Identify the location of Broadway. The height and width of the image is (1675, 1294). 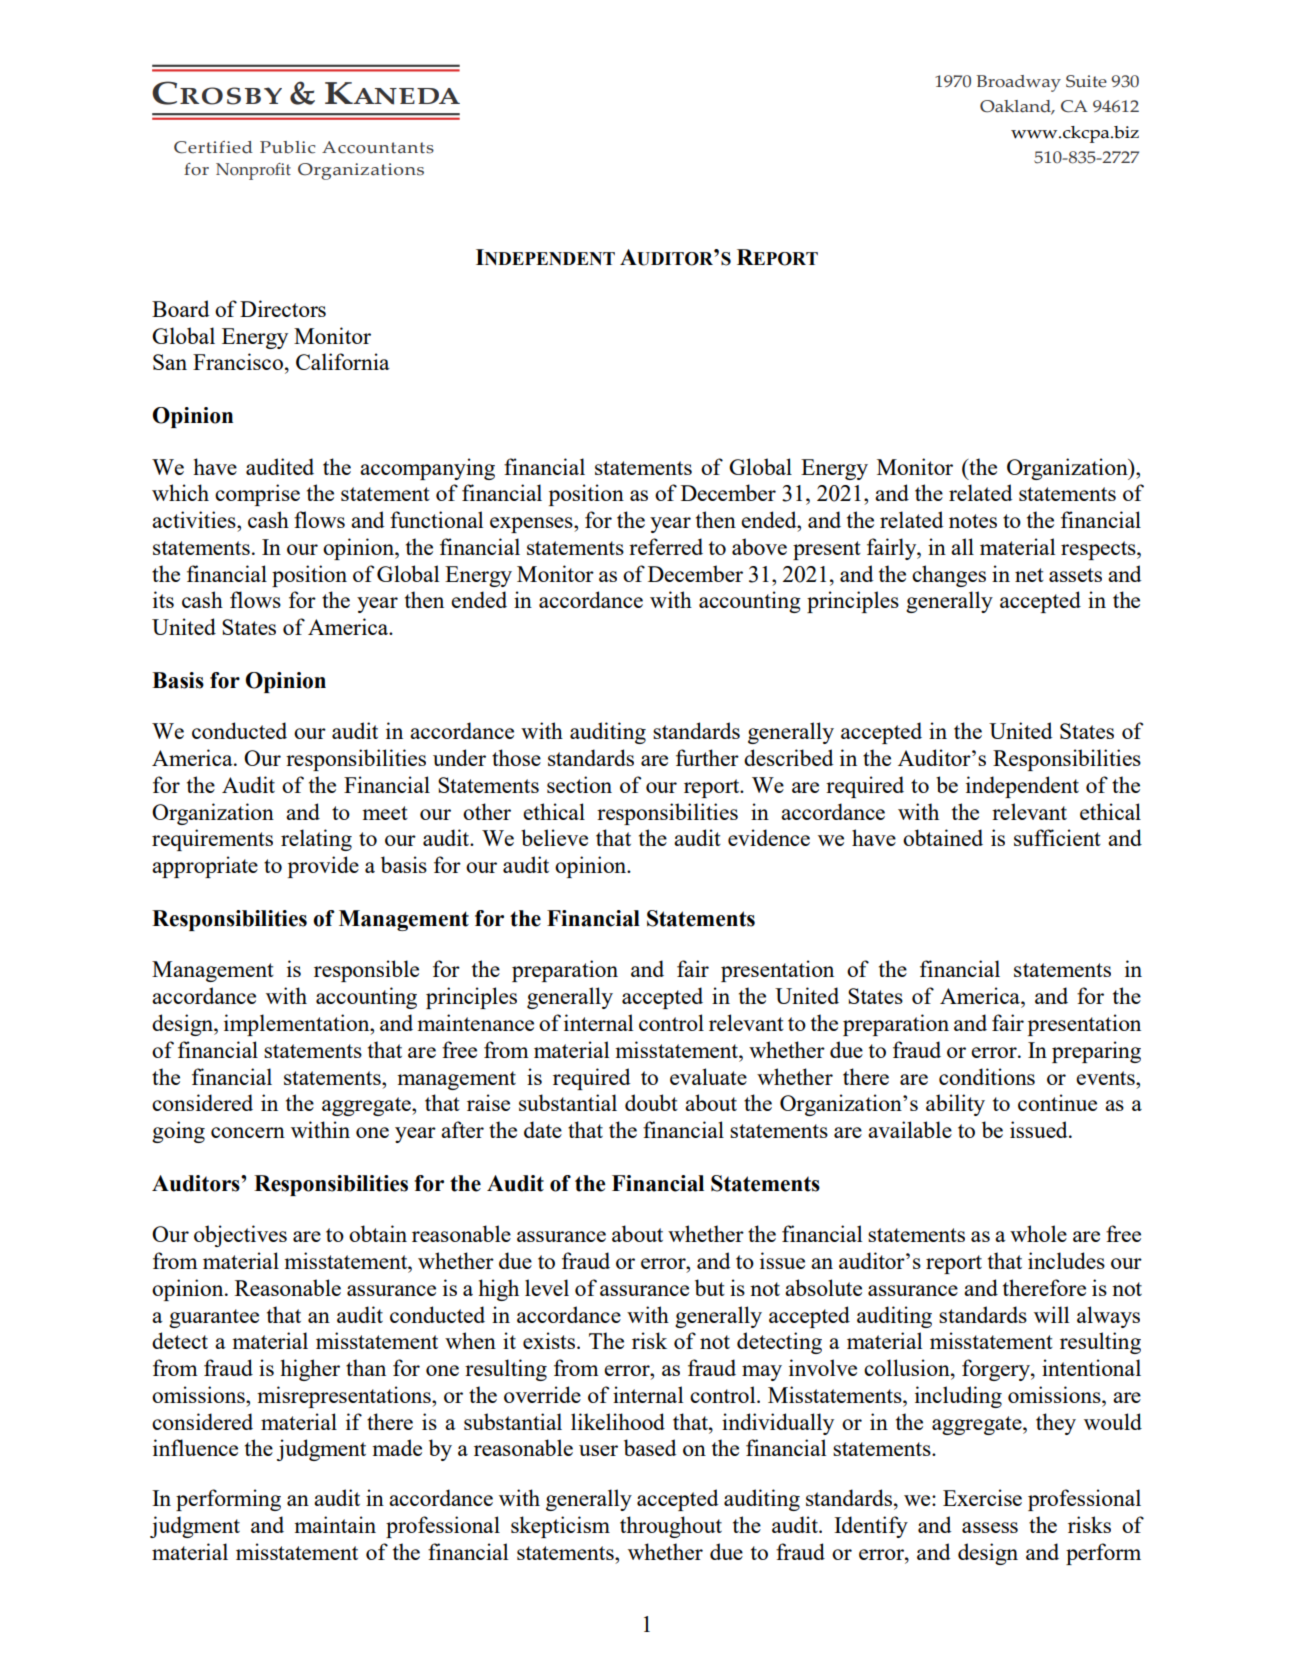
(1018, 83).
